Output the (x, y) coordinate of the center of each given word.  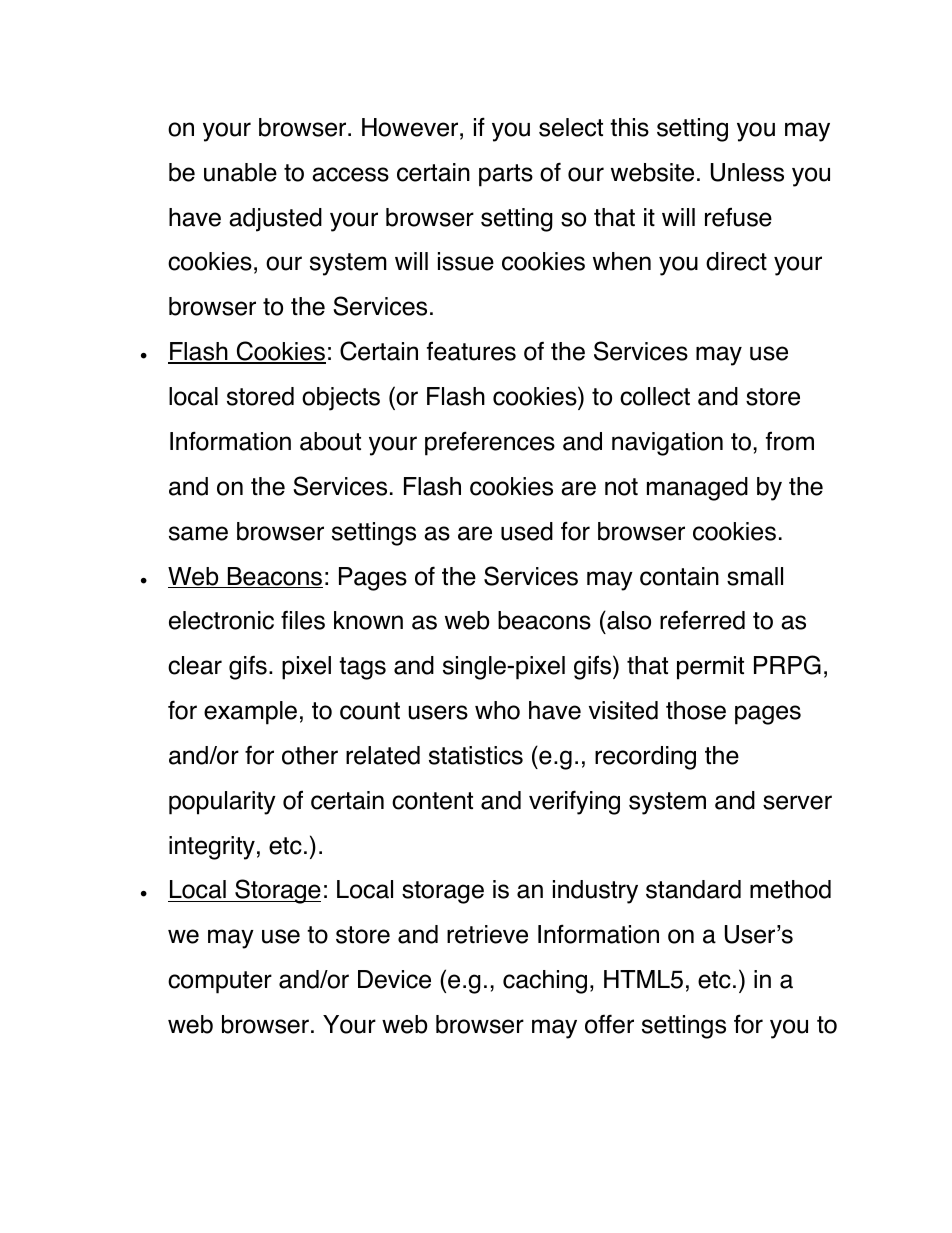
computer (220, 982)
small (755, 576)
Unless (747, 172)
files (303, 620)
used (527, 531)
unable (240, 172)
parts (506, 175)
